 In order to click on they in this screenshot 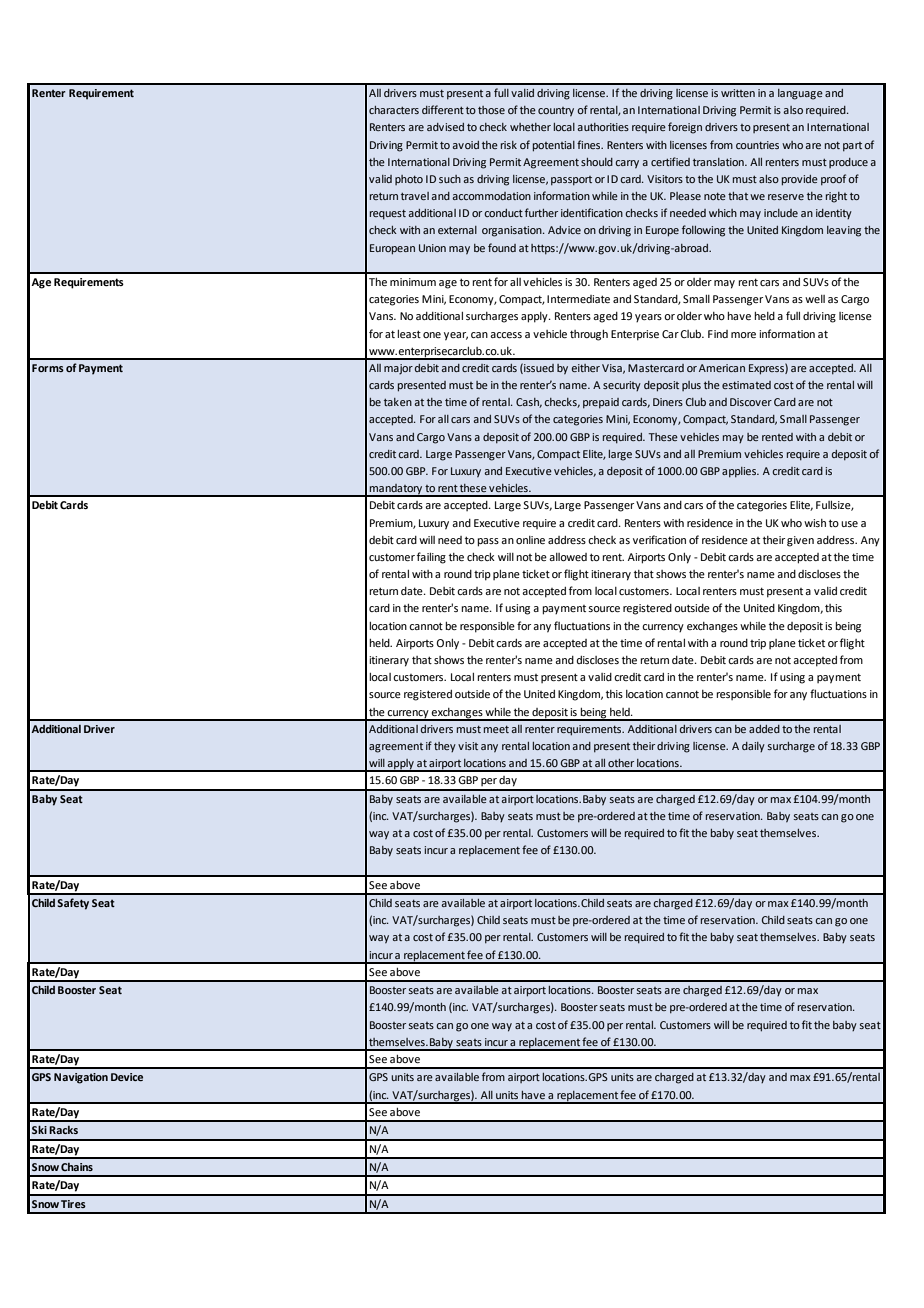, I will do `click(445, 747)`.
